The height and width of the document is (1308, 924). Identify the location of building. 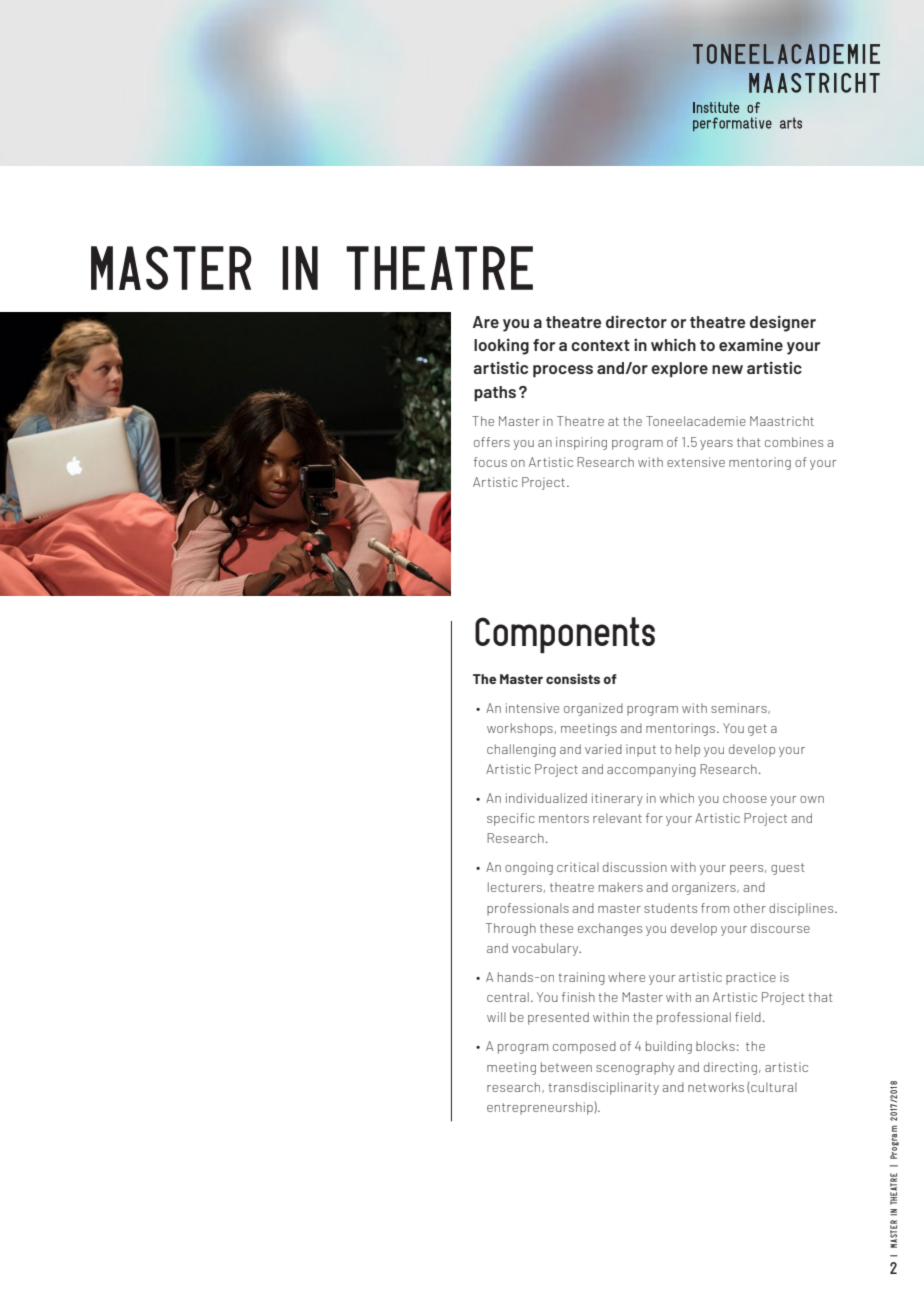
(669, 1047).
